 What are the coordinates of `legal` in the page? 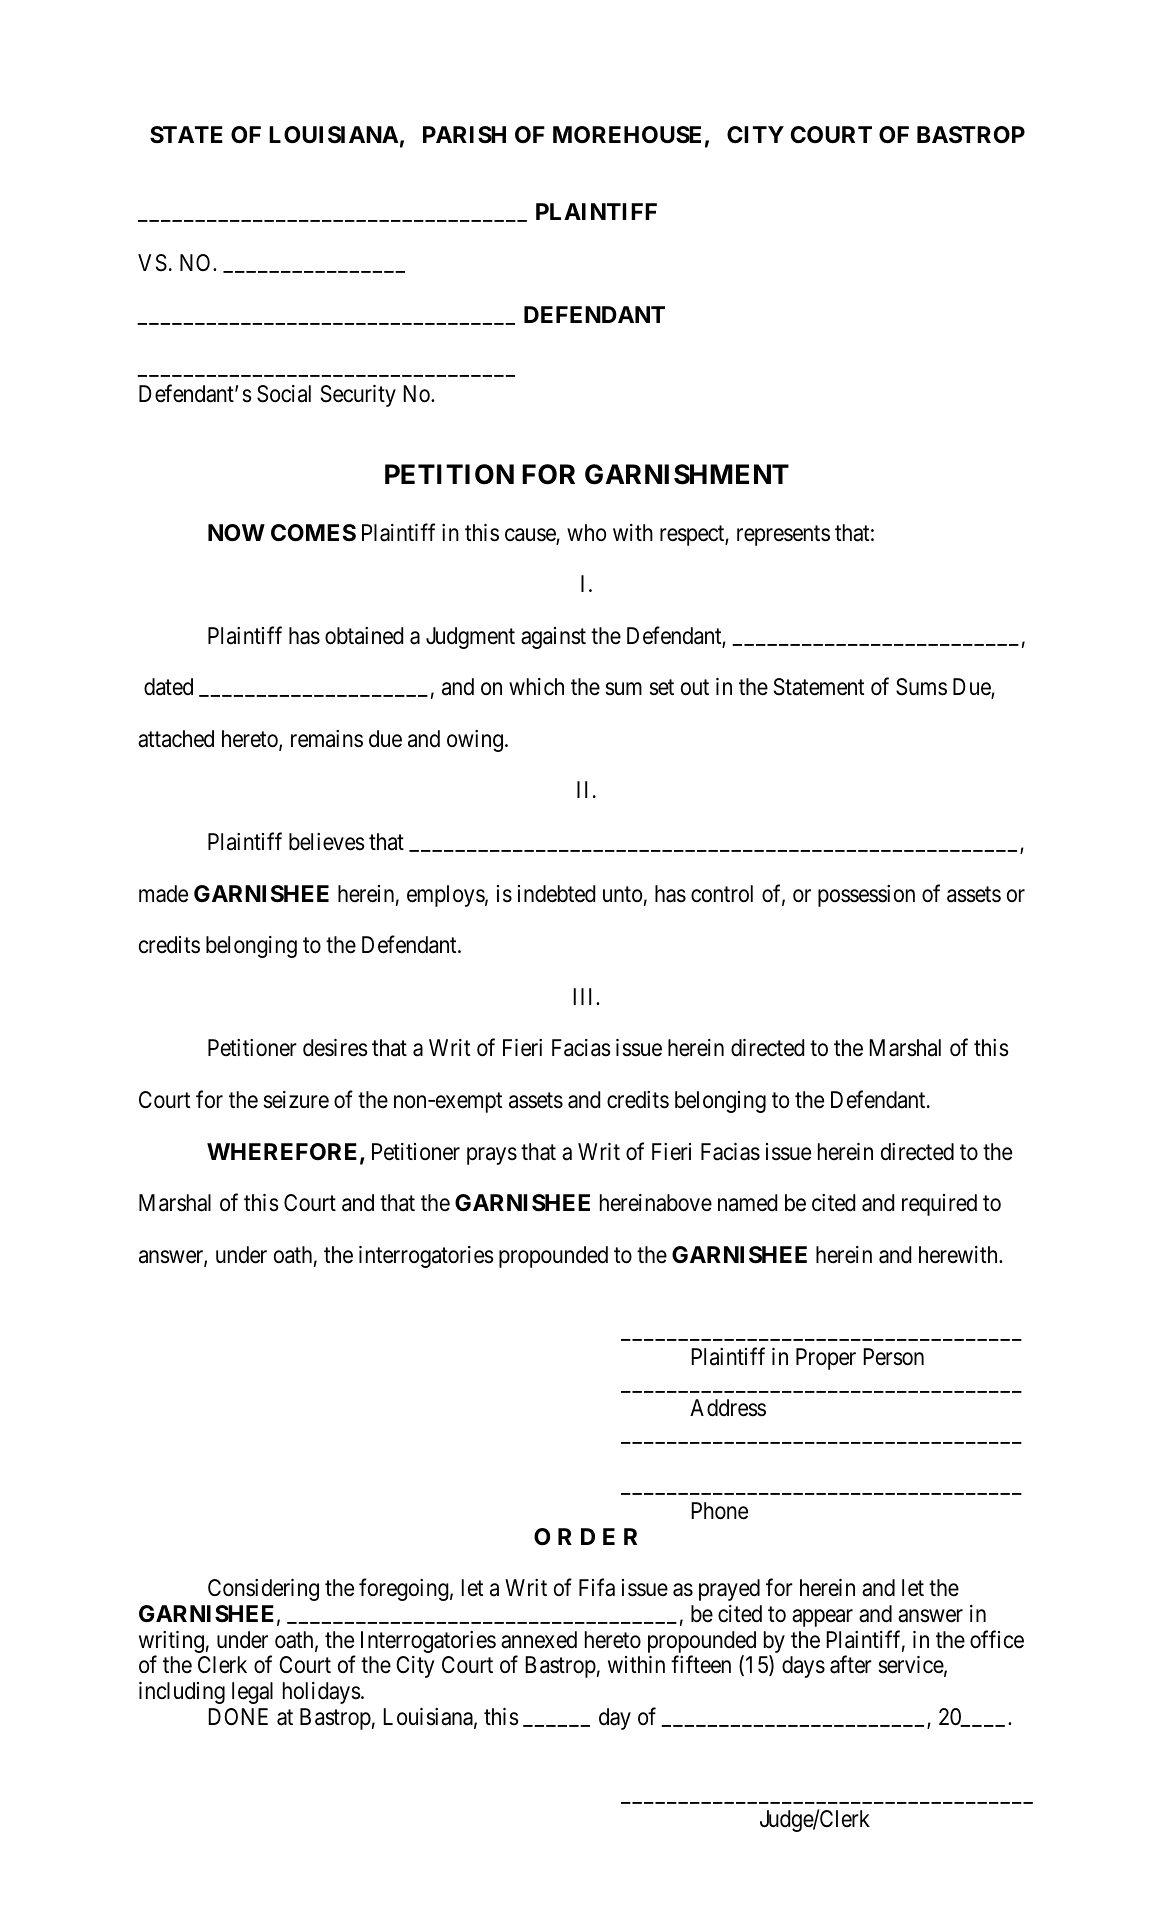 It's located at (252, 1693).
